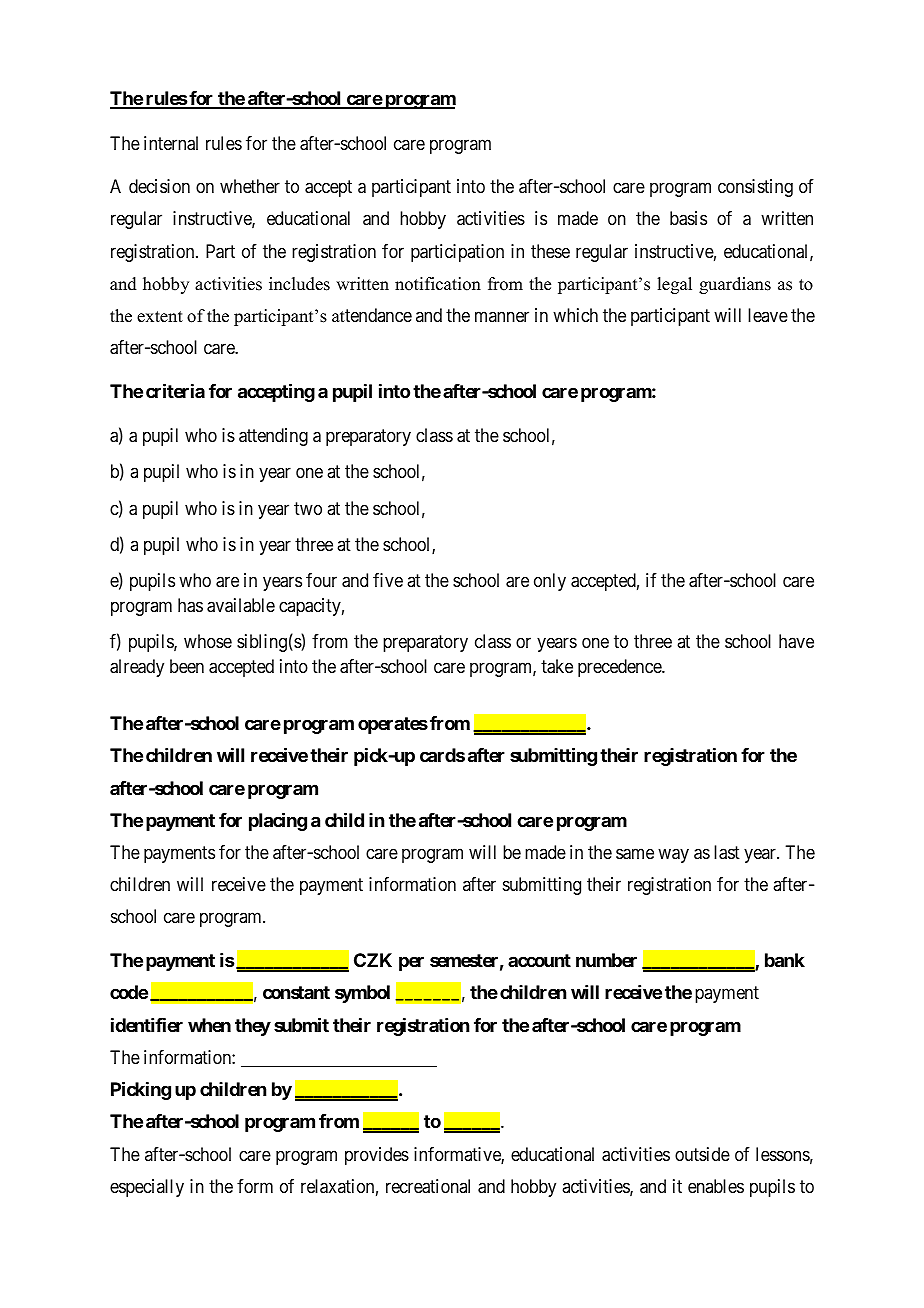 Image resolution: width=924 pixels, height=1308 pixels. Describe the element at coordinates (550, 251) in the image. I see `these` at that location.
